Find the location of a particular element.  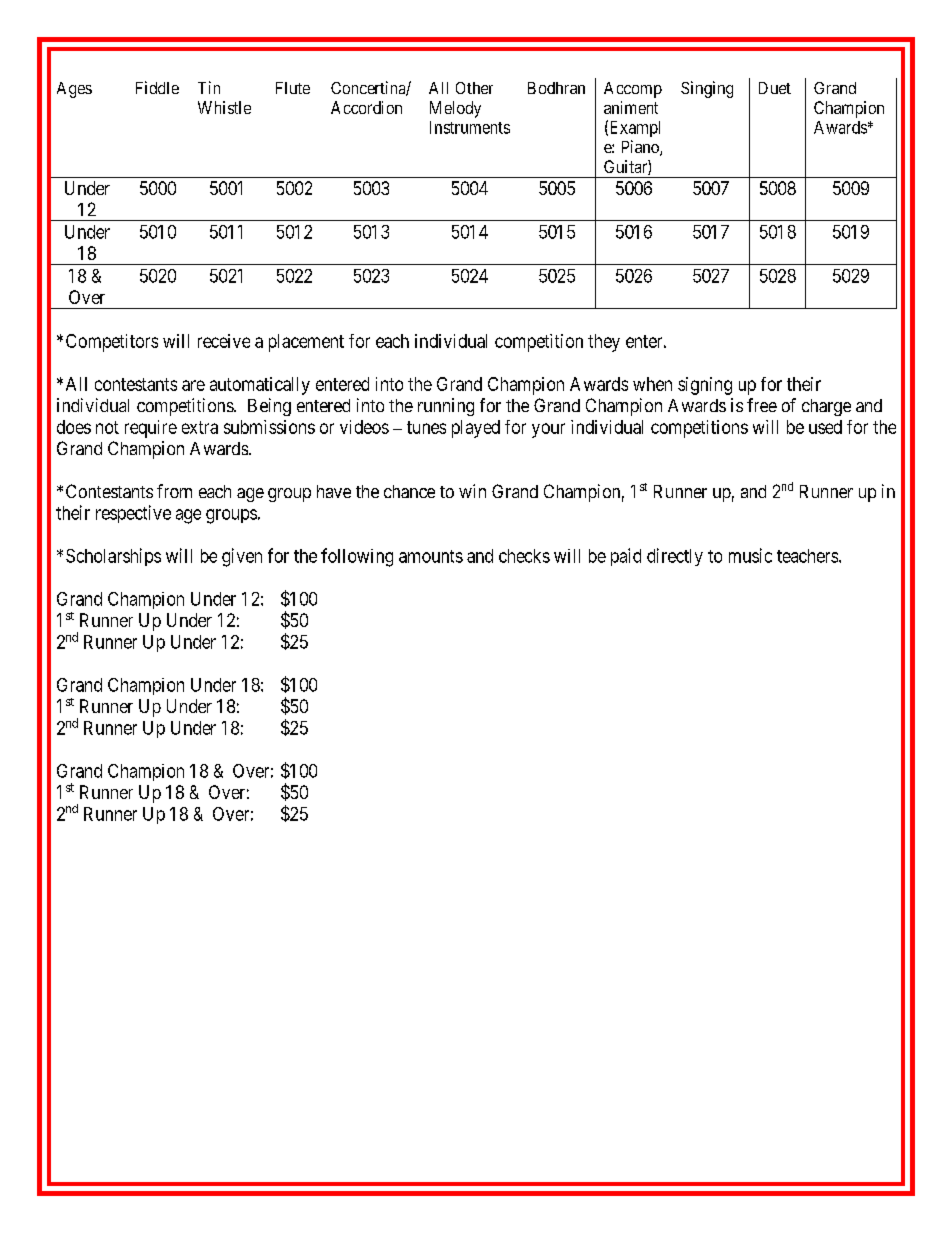

Duet is located at coordinates (775, 88).
